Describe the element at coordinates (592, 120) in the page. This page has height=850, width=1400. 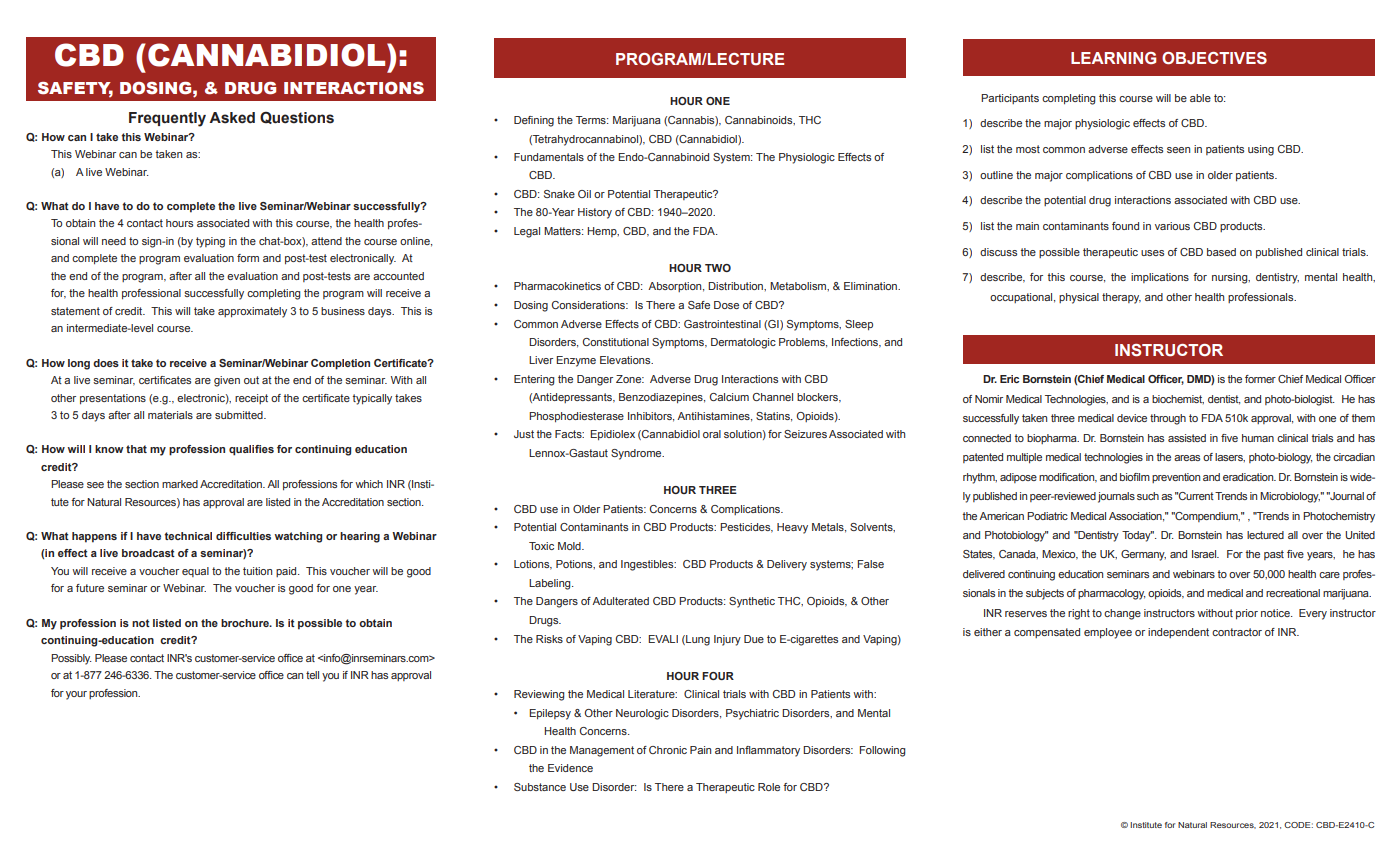
I see `Terms` at that location.
